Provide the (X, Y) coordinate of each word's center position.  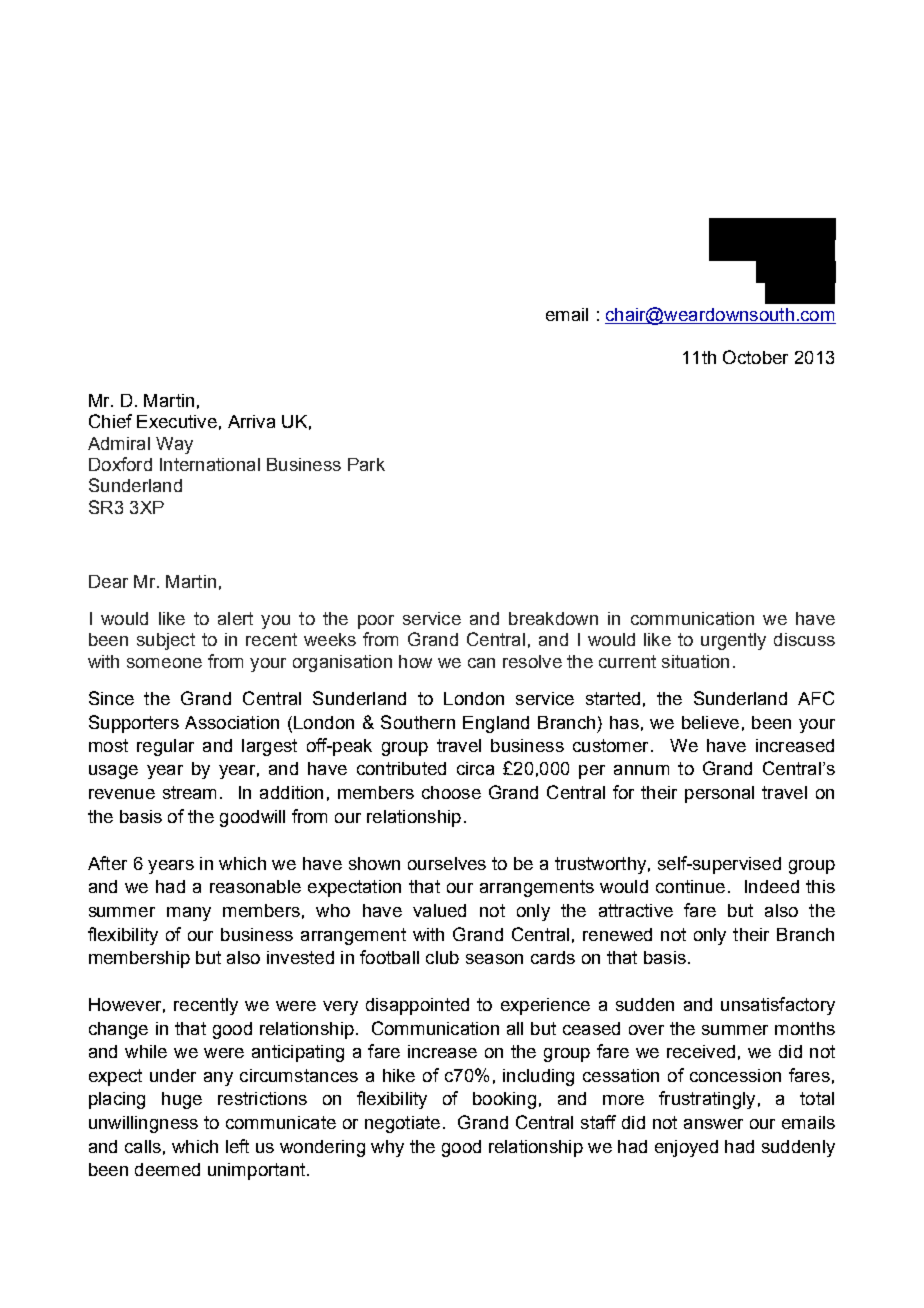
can (481, 663)
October (755, 357)
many (189, 914)
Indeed (772, 886)
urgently (733, 641)
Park (366, 464)
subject (166, 641)
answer (713, 1124)
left (237, 1146)
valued (439, 910)
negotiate (402, 1124)
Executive (177, 421)
